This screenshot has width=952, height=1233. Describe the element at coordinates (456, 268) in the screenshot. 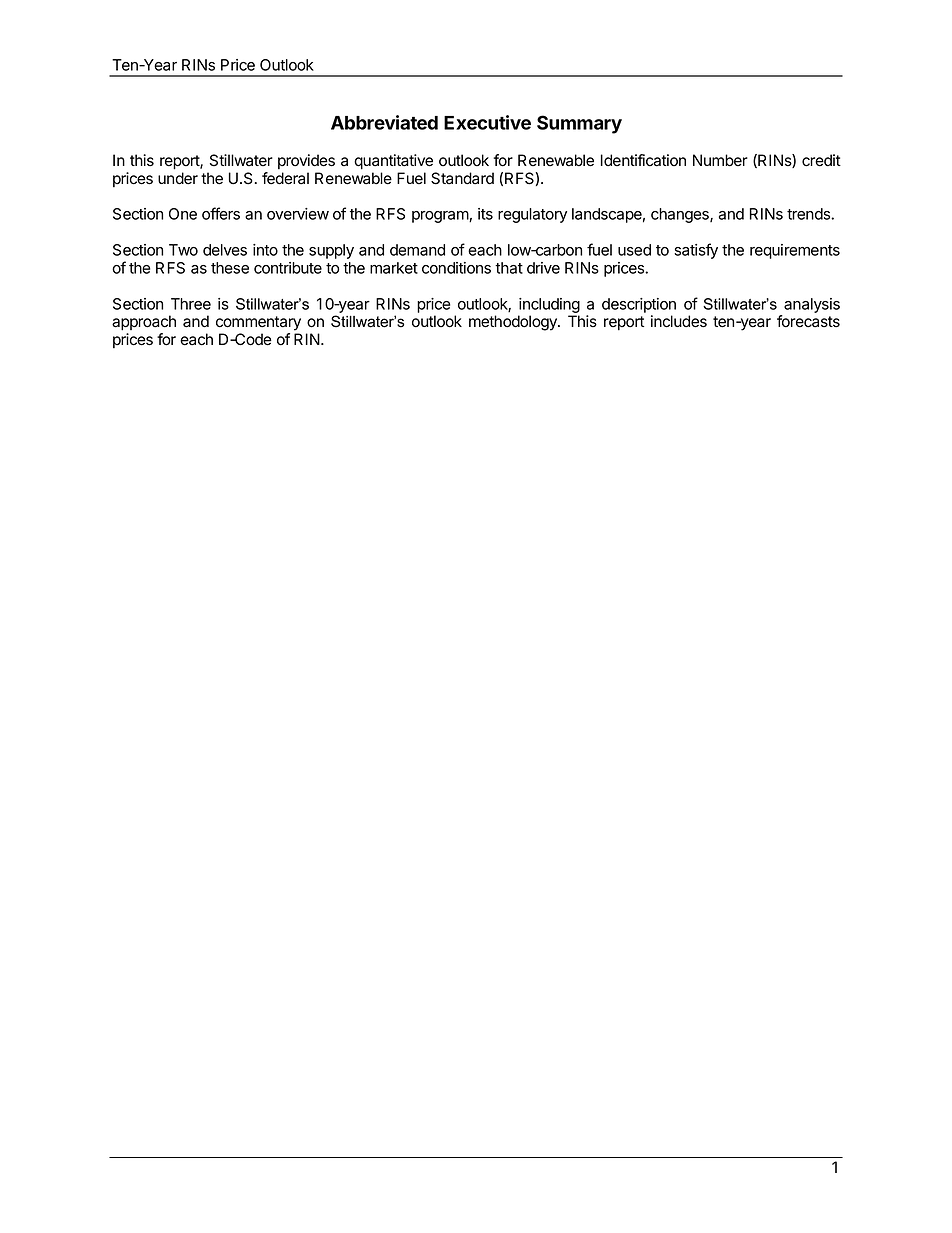

I see `conditions` at that location.
